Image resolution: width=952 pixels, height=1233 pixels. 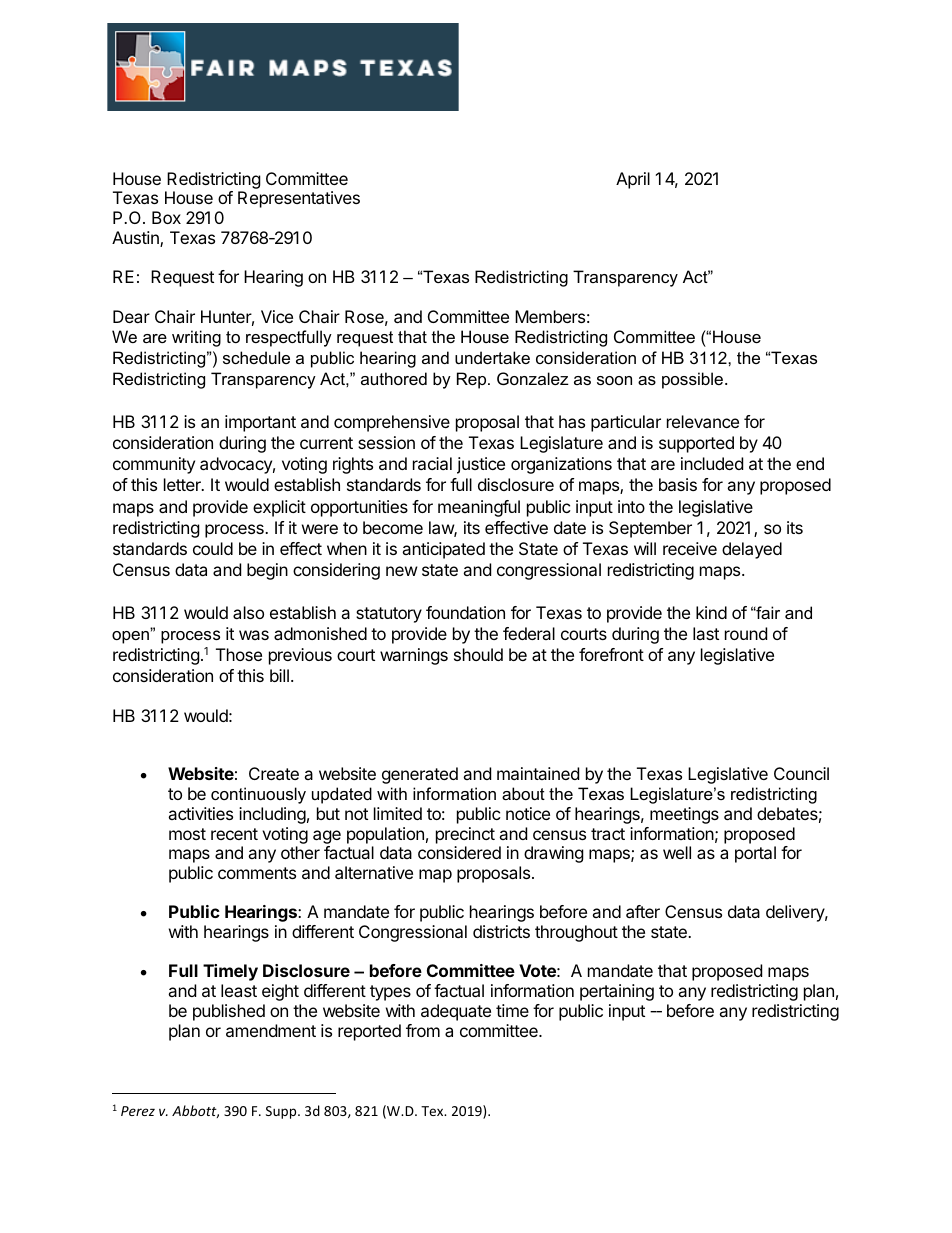 What do you see at coordinates (501, 931) in the screenshot?
I see `districts` at bounding box center [501, 931].
